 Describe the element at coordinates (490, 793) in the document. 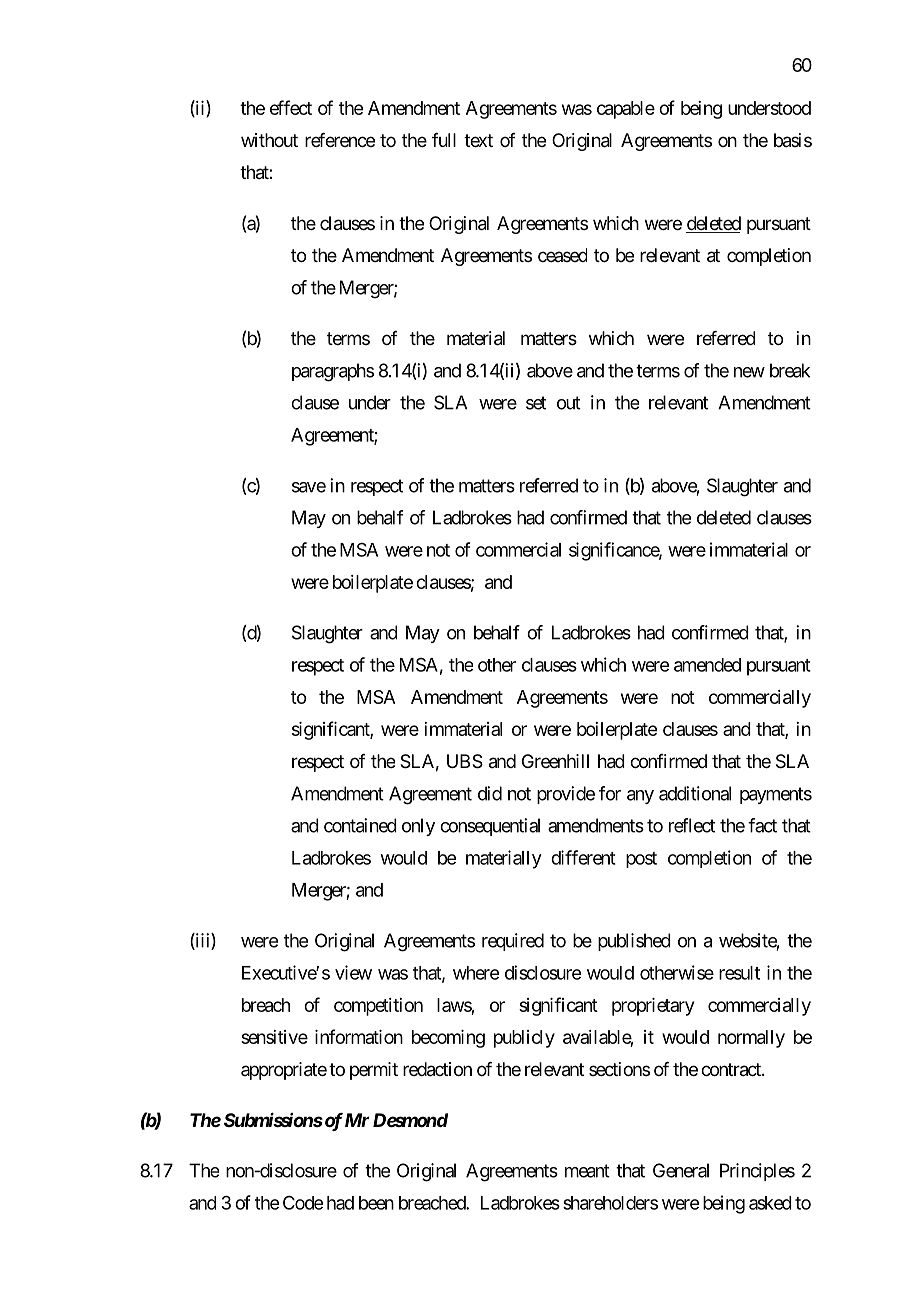

I see `did` at that location.
